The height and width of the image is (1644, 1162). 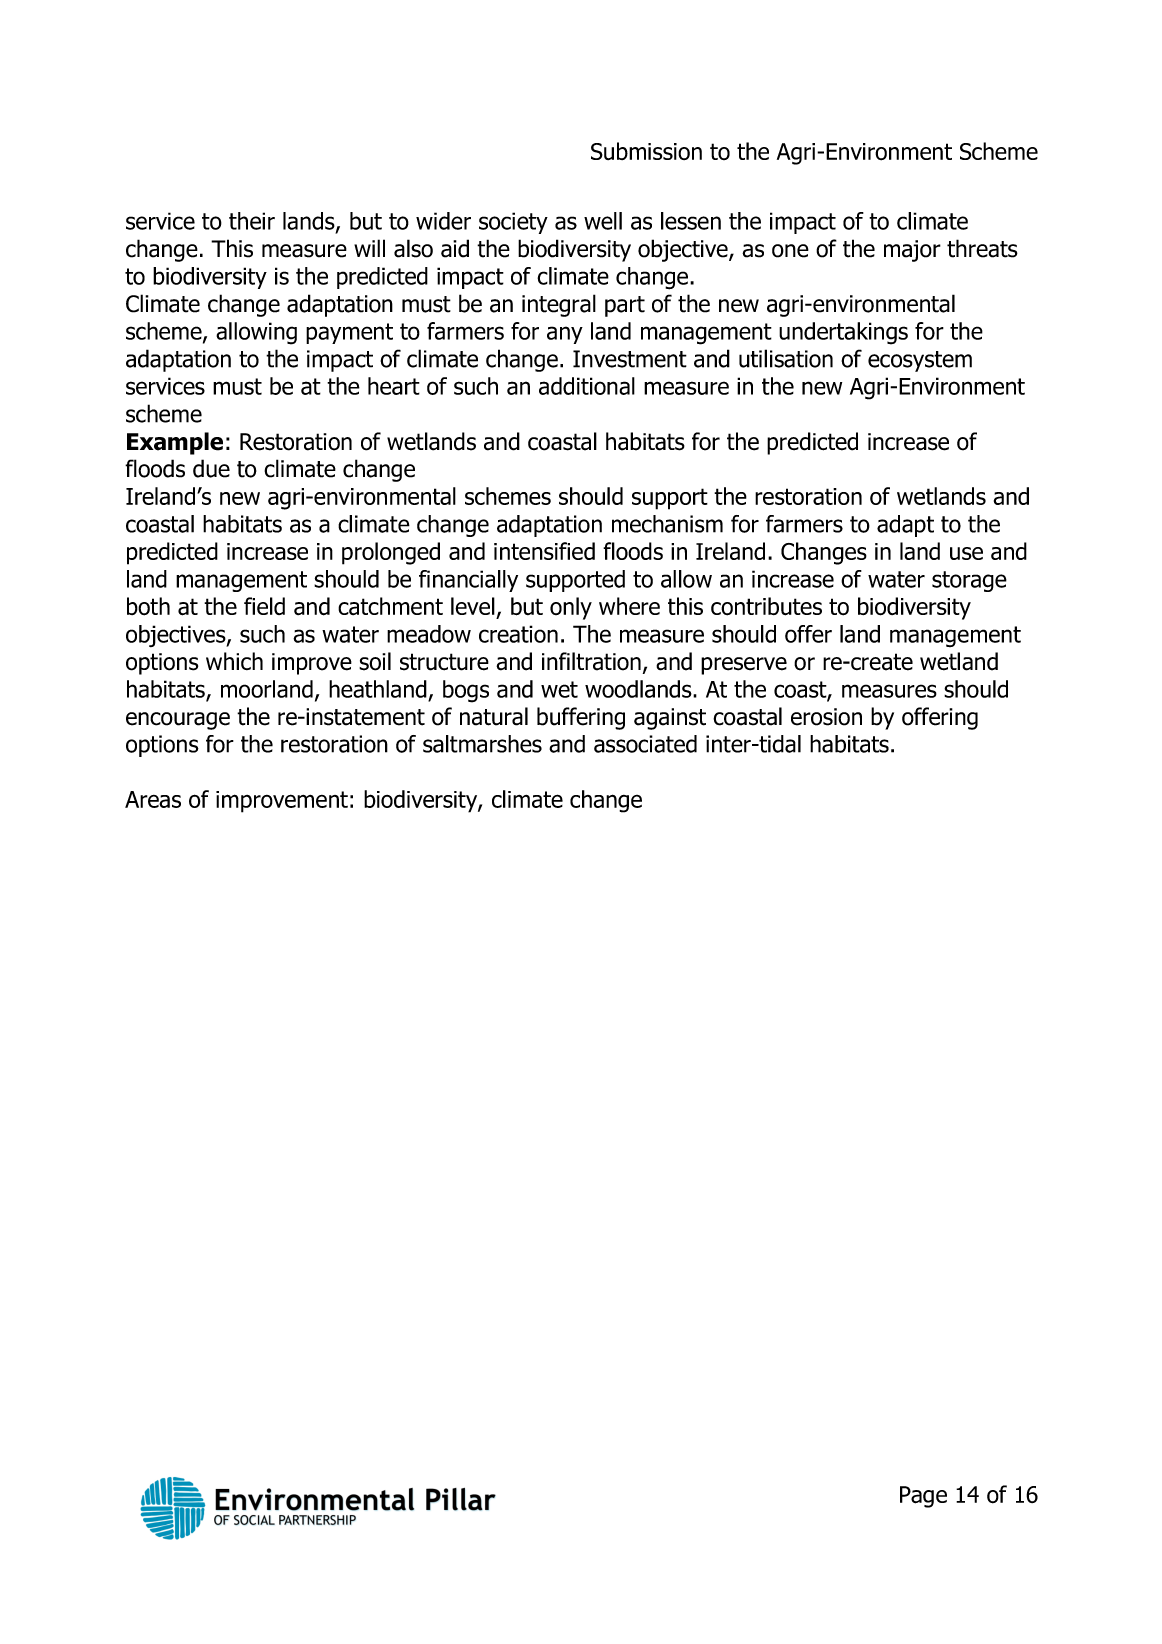 What do you see at coordinates (252, 221) in the image?
I see `their` at bounding box center [252, 221].
